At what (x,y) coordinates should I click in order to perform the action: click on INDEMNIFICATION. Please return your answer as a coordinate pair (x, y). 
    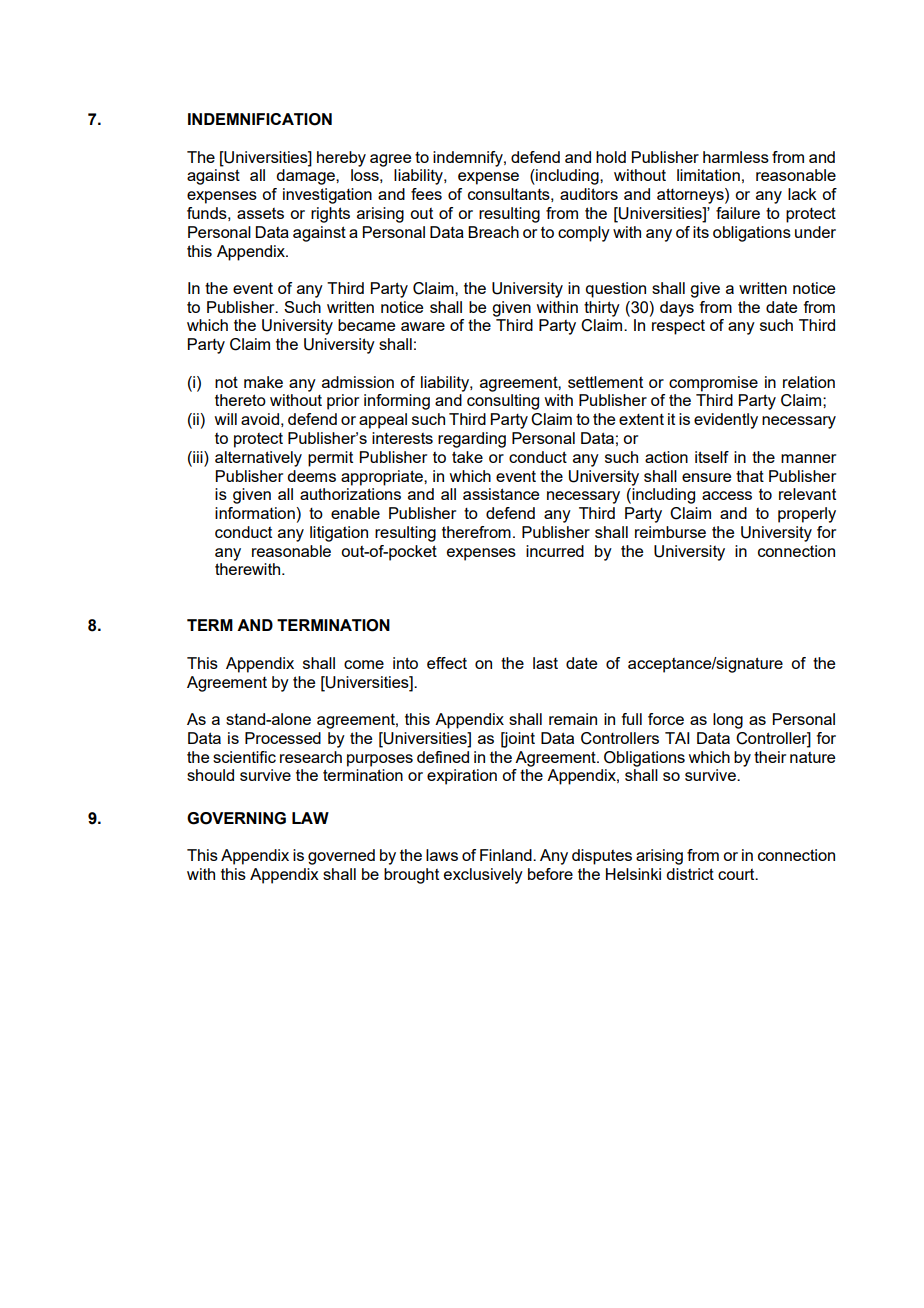
    Looking at the image, I should click on (260, 119).
